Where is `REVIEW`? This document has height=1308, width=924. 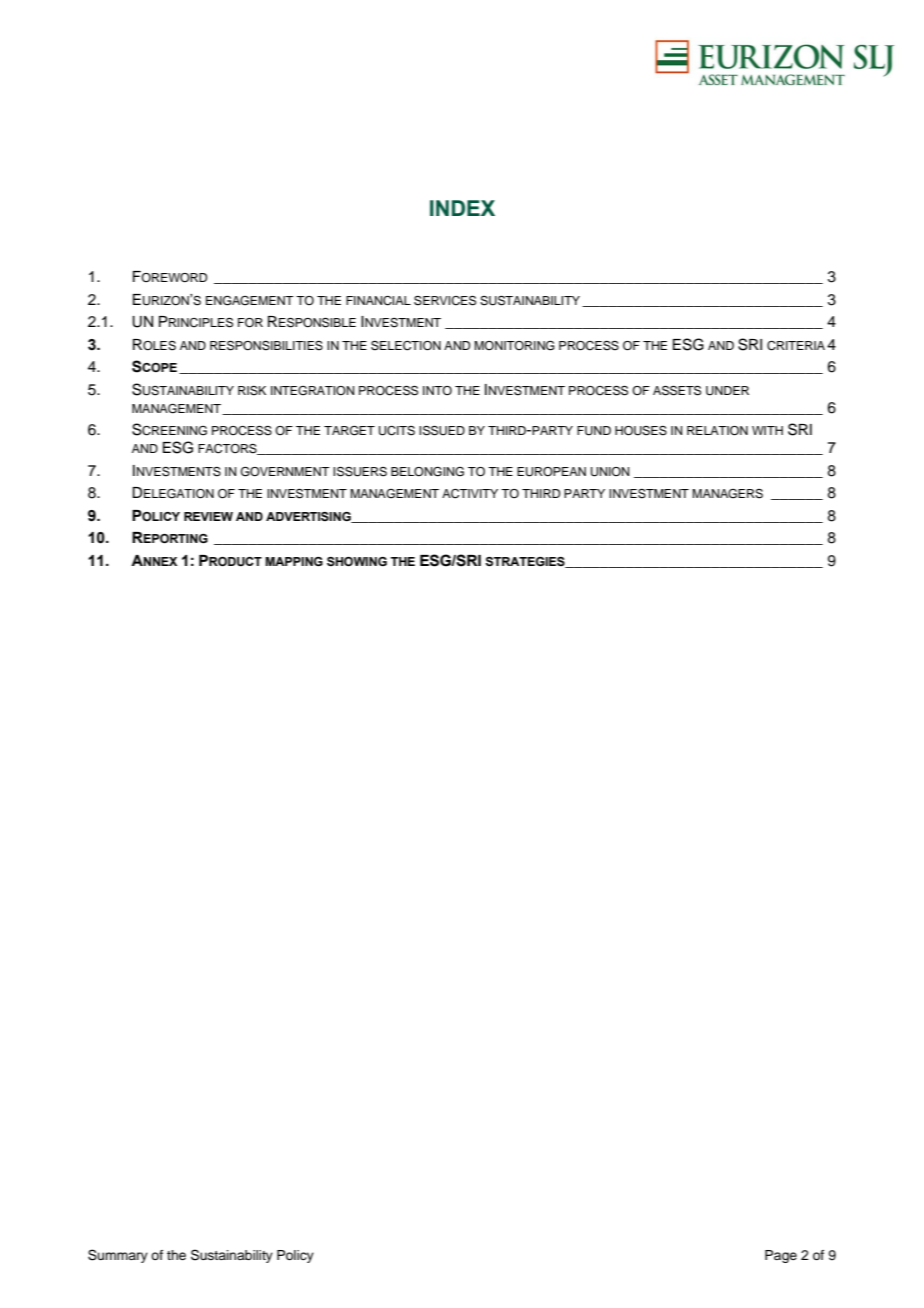
REVIEW is located at coordinates (208, 516).
